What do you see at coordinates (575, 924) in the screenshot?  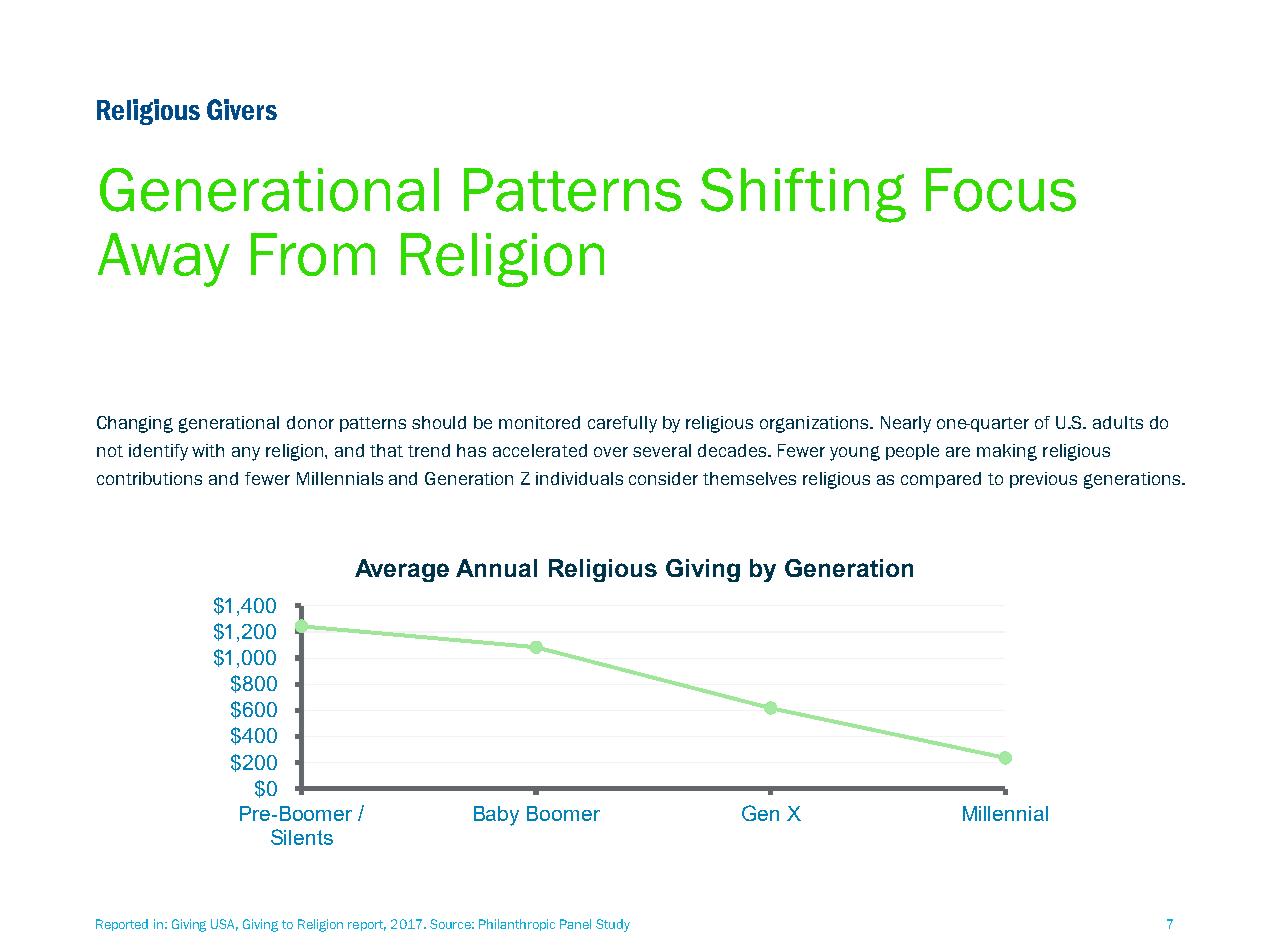 I see `Panel` at bounding box center [575, 924].
